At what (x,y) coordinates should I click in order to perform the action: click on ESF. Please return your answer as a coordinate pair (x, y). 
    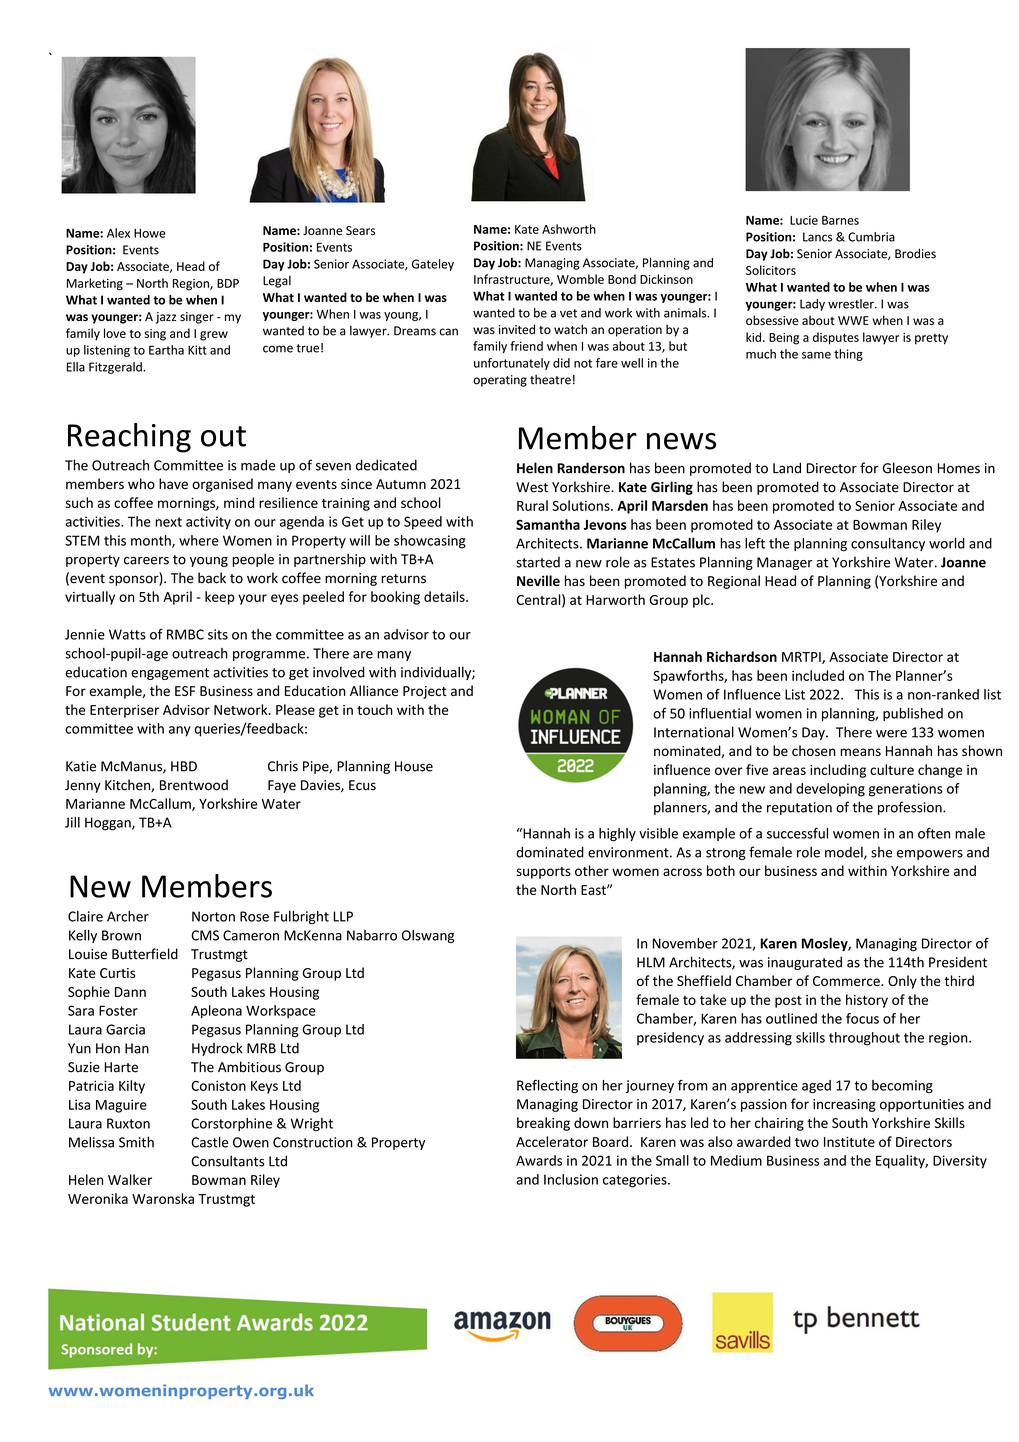
    Looking at the image, I should click on (185, 691).
